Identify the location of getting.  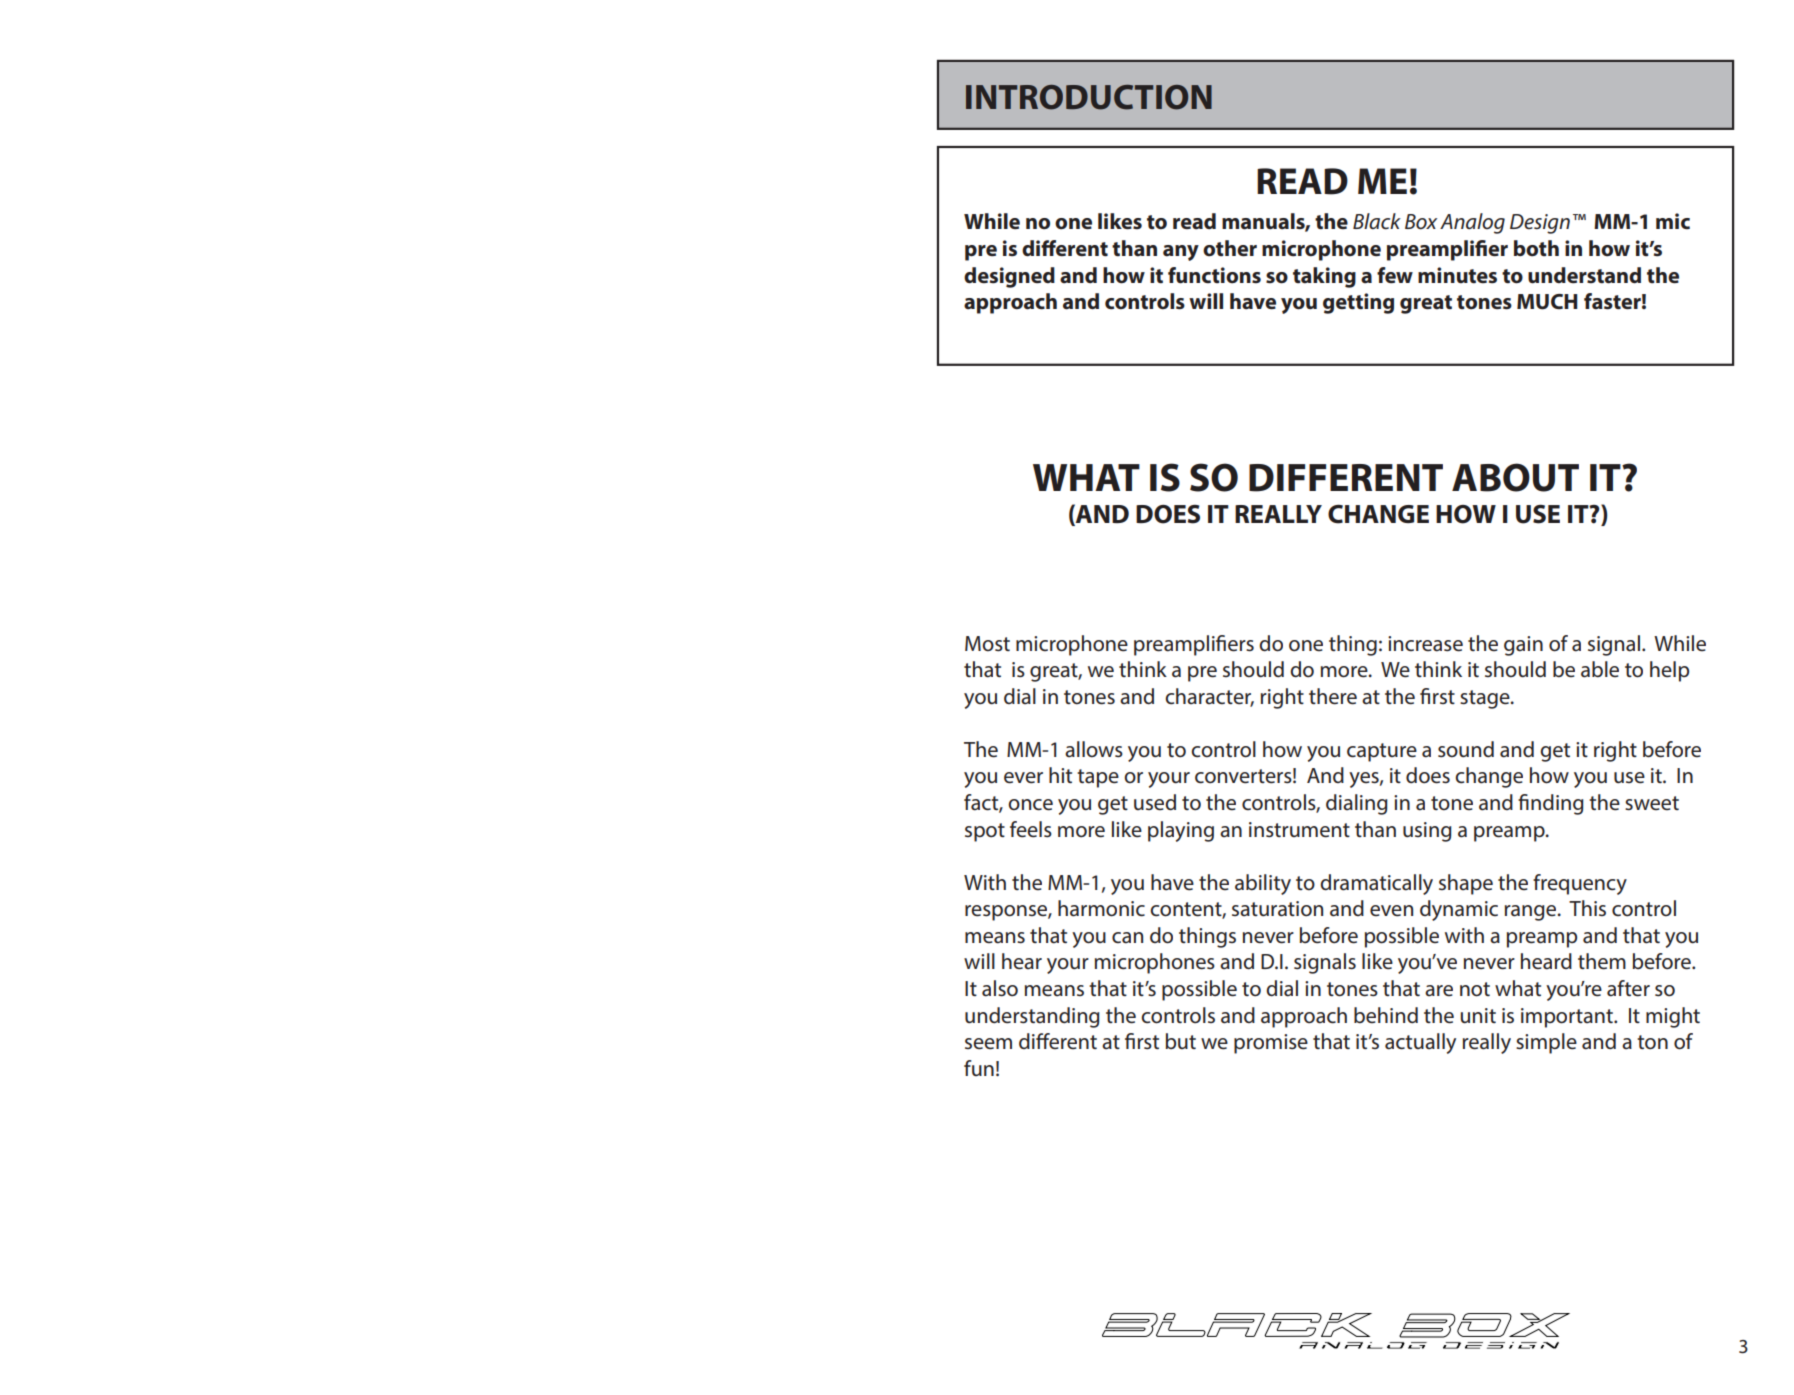
(1358, 303).
